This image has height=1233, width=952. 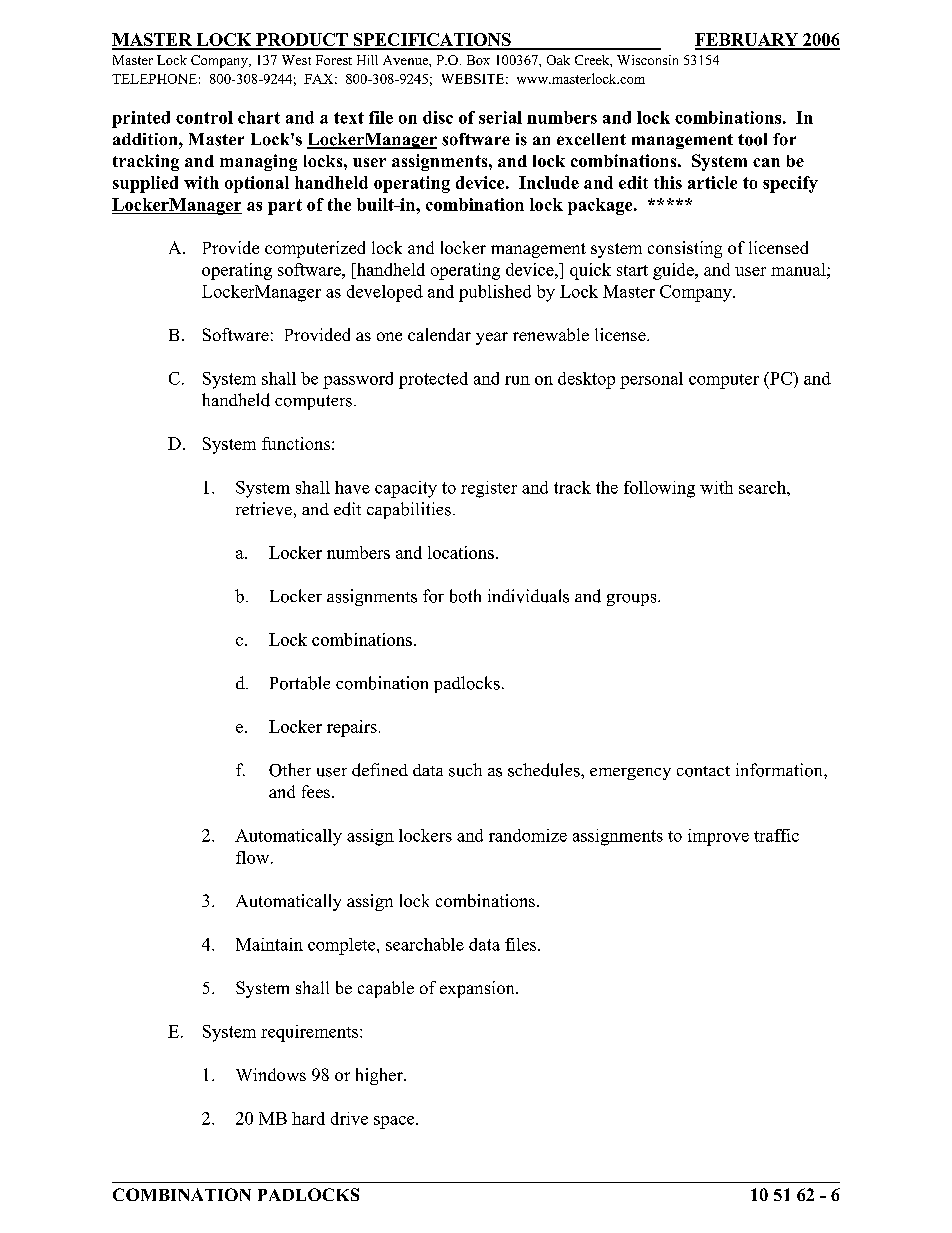 I want to click on expansion, so click(x=478, y=989).
